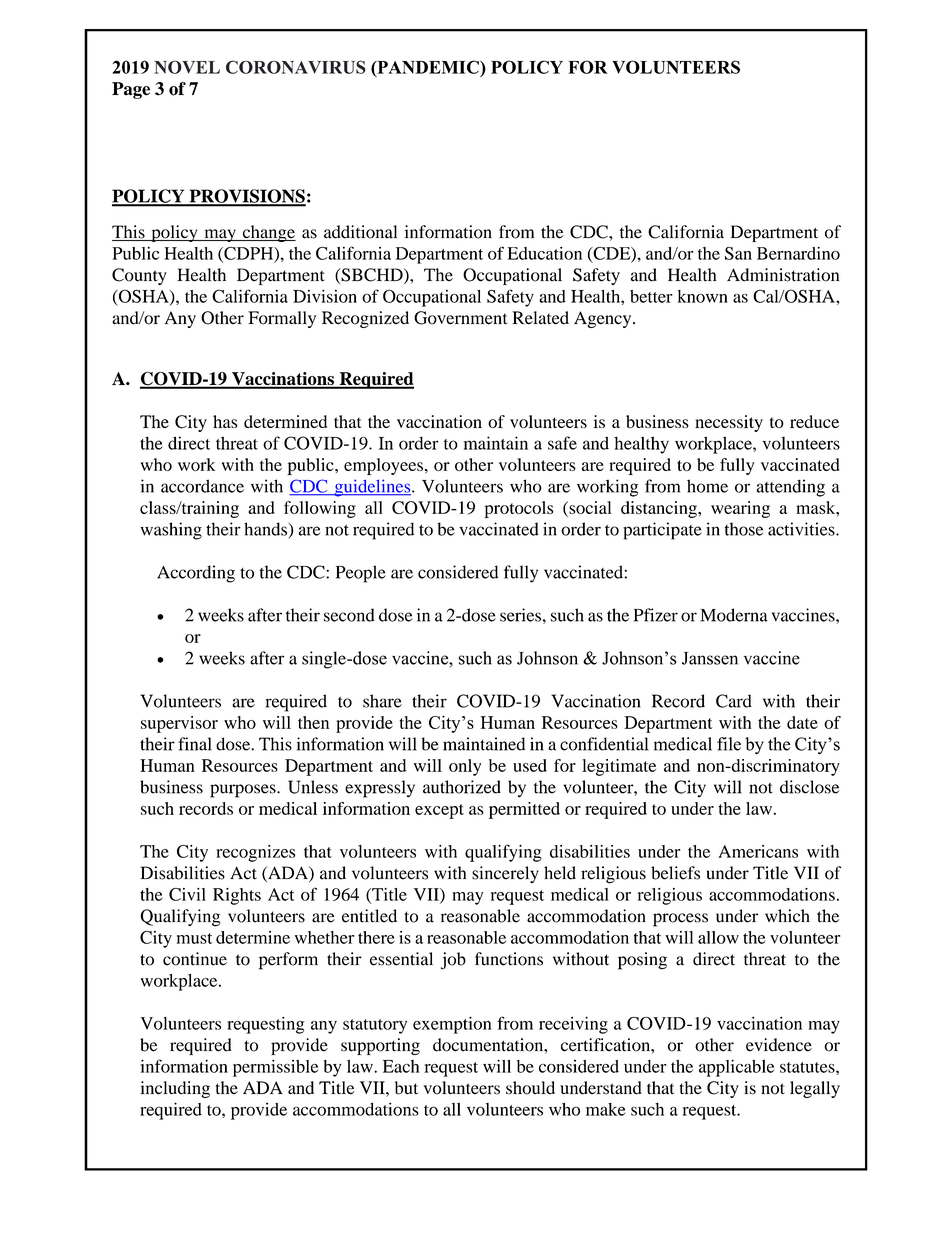 The height and width of the screenshot is (1233, 952). I want to click on CORONAVIRUS, so click(296, 67).
